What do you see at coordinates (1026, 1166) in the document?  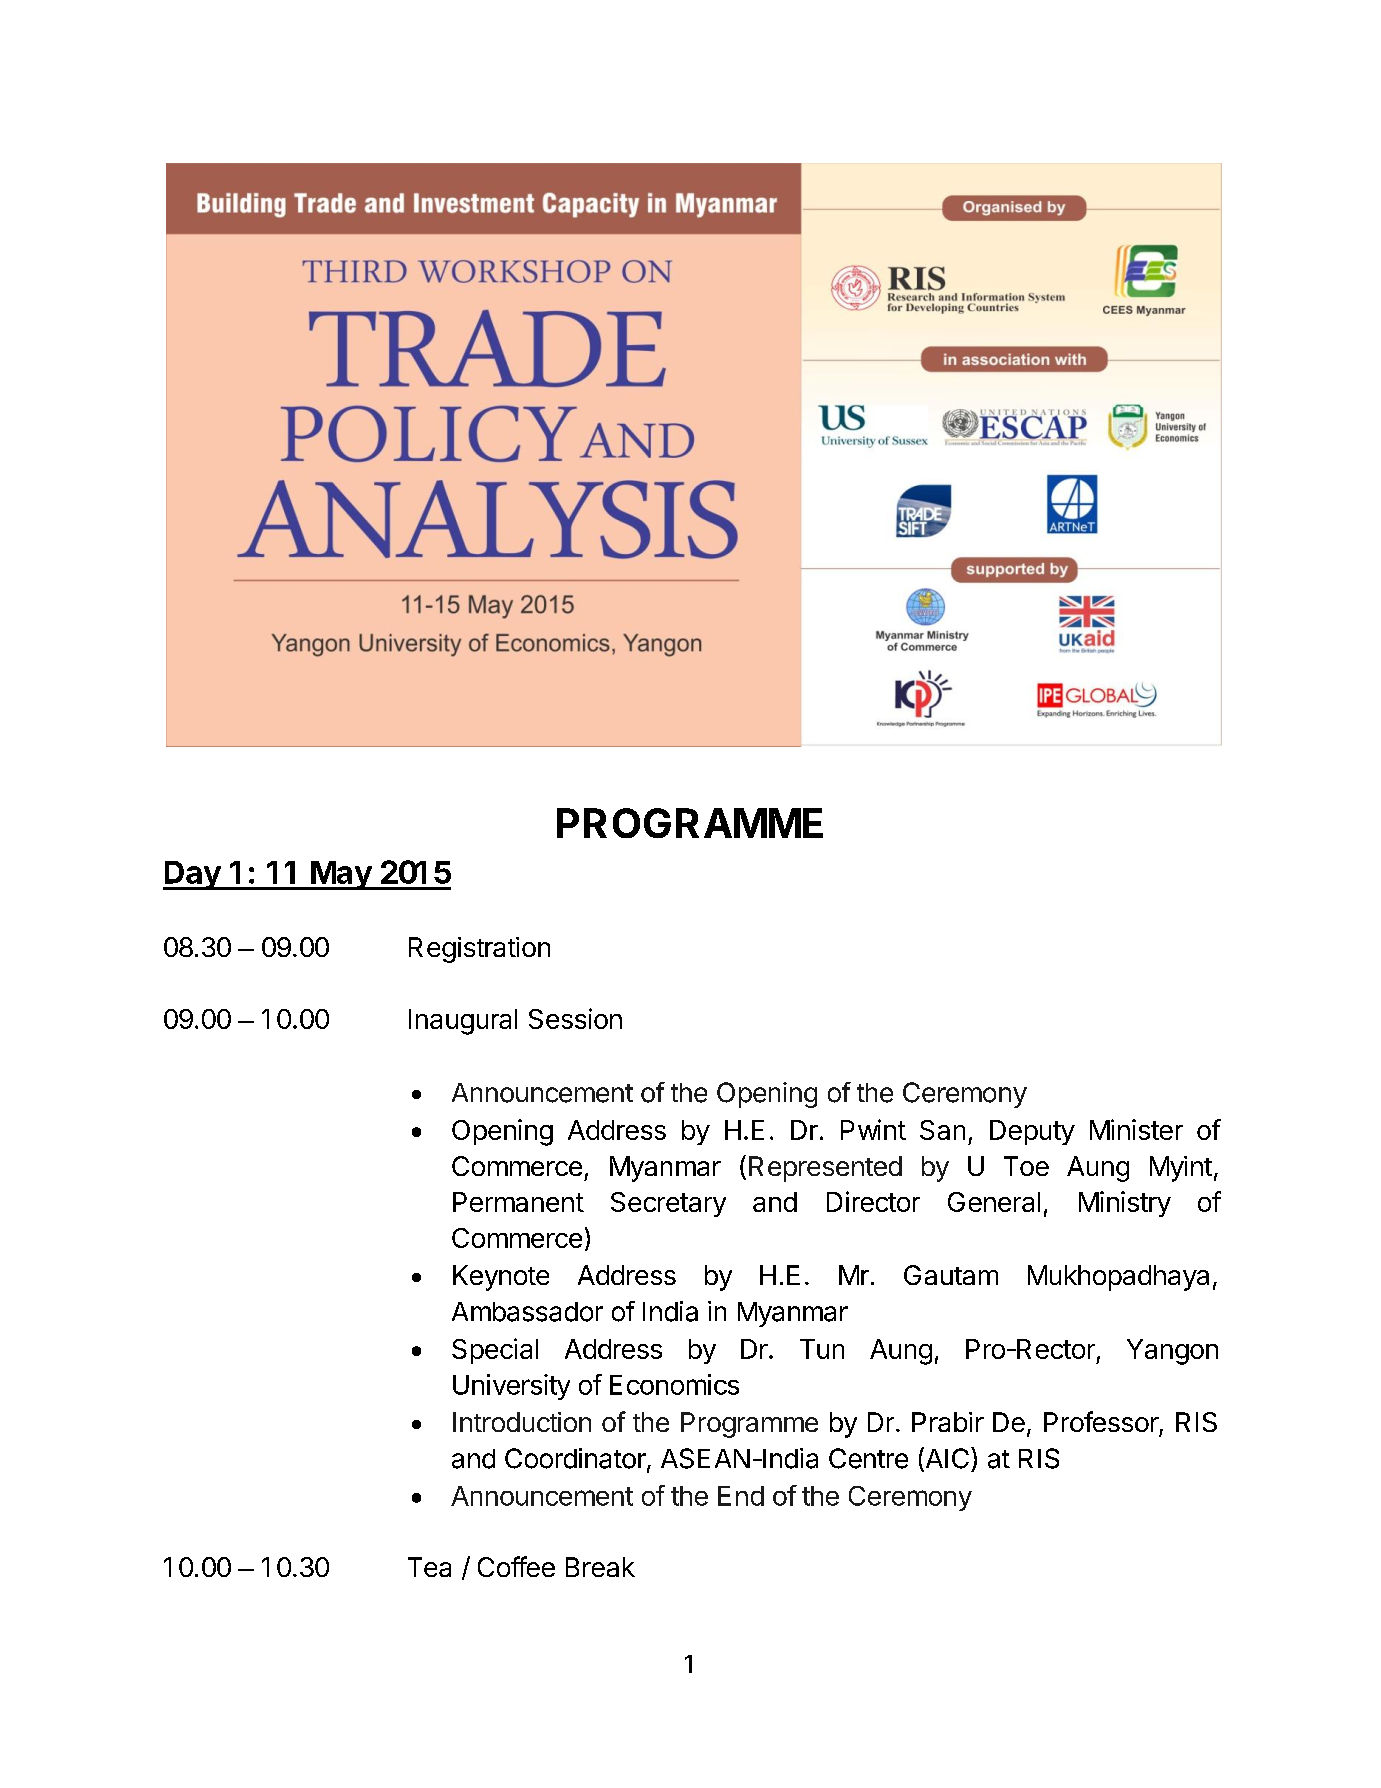 I see `Toe` at bounding box center [1026, 1166].
